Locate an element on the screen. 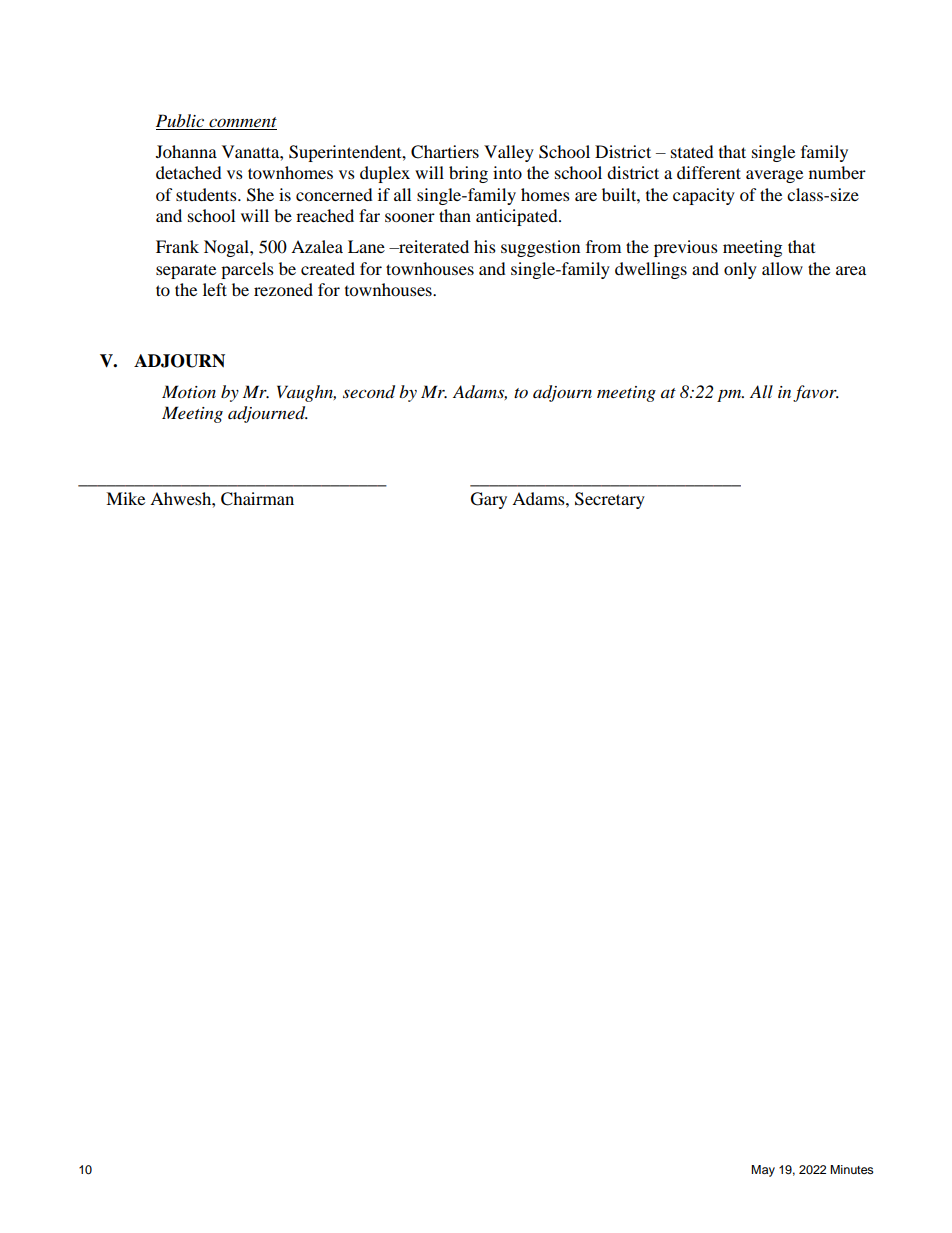 This screenshot has width=952, height=1233. Secretary is located at coordinates (610, 500).
